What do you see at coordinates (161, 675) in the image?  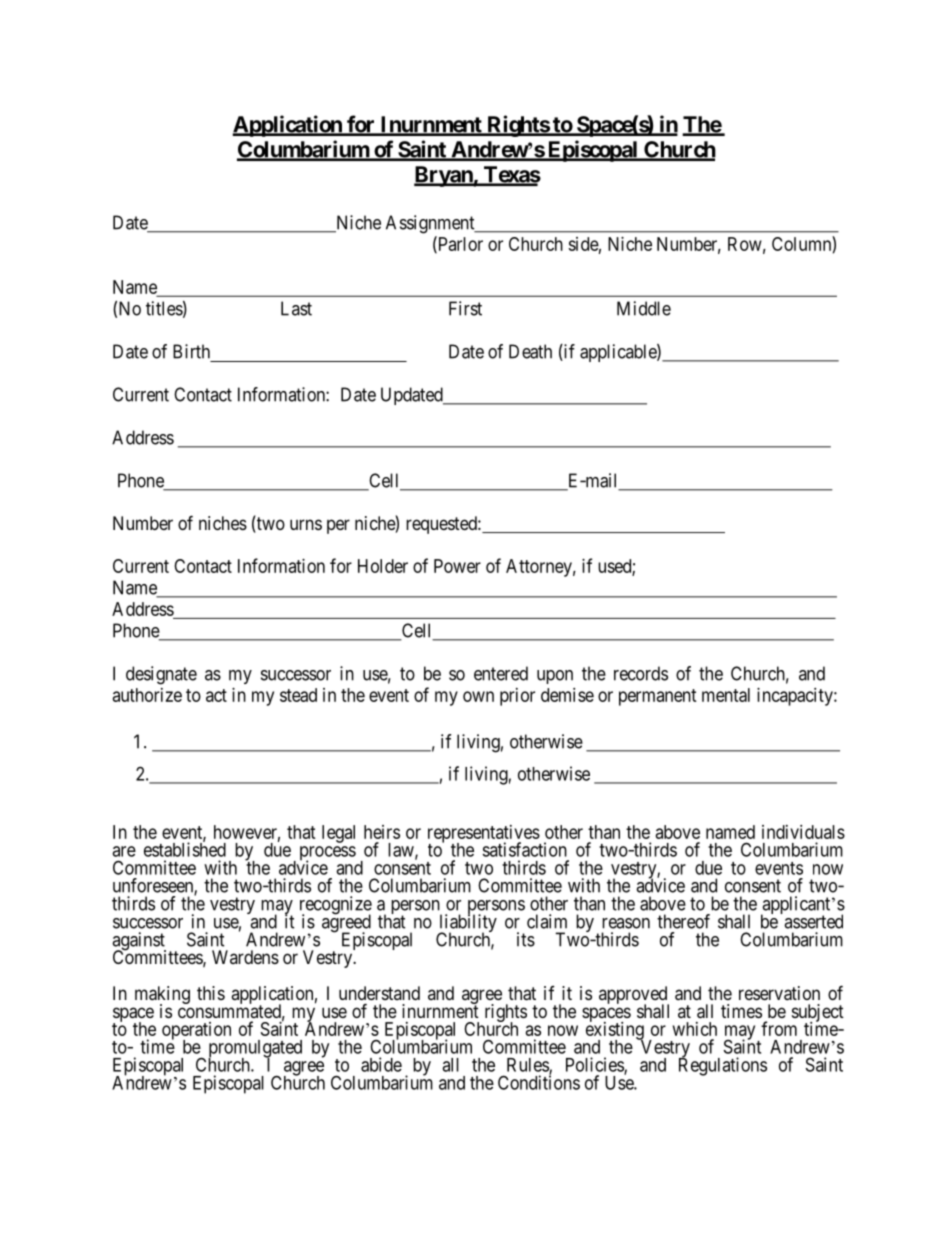 I see `designate` at bounding box center [161, 675].
